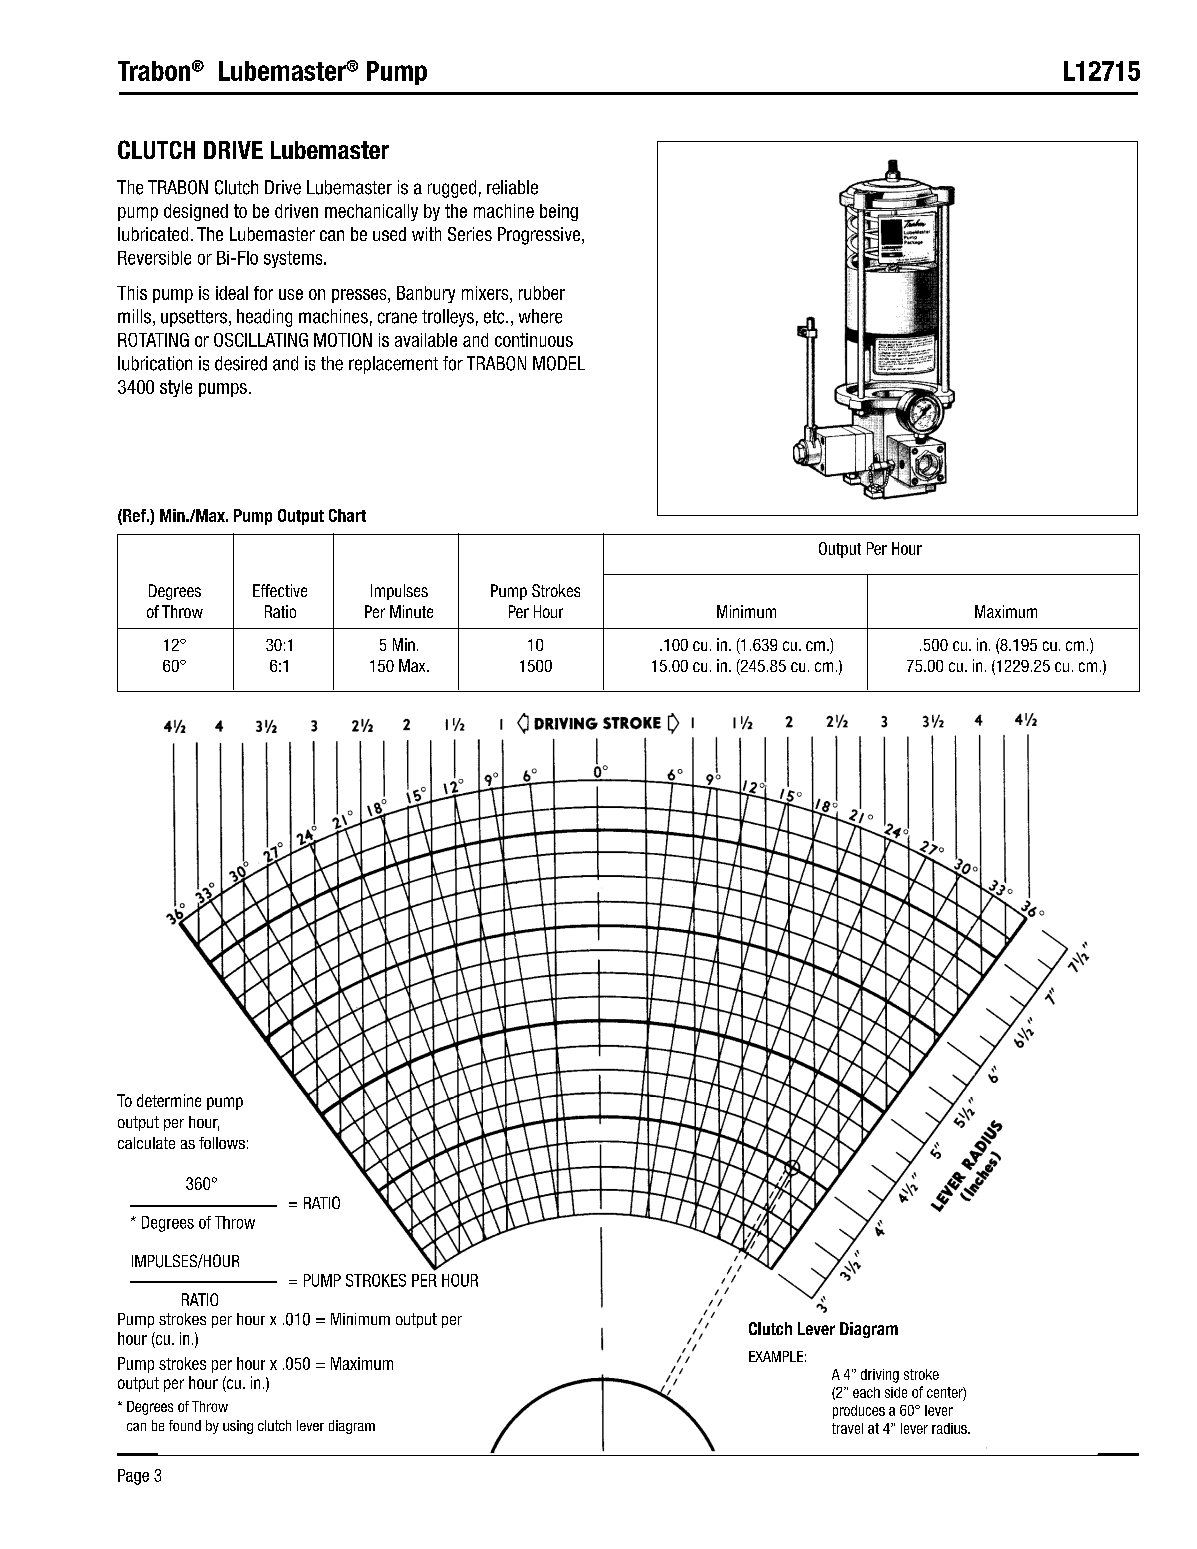 The width and height of the screenshot is (1197, 1549). What do you see at coordinates (347, 515) in the screenshot?
I see `Chart` at bounding box center [347, 515].
